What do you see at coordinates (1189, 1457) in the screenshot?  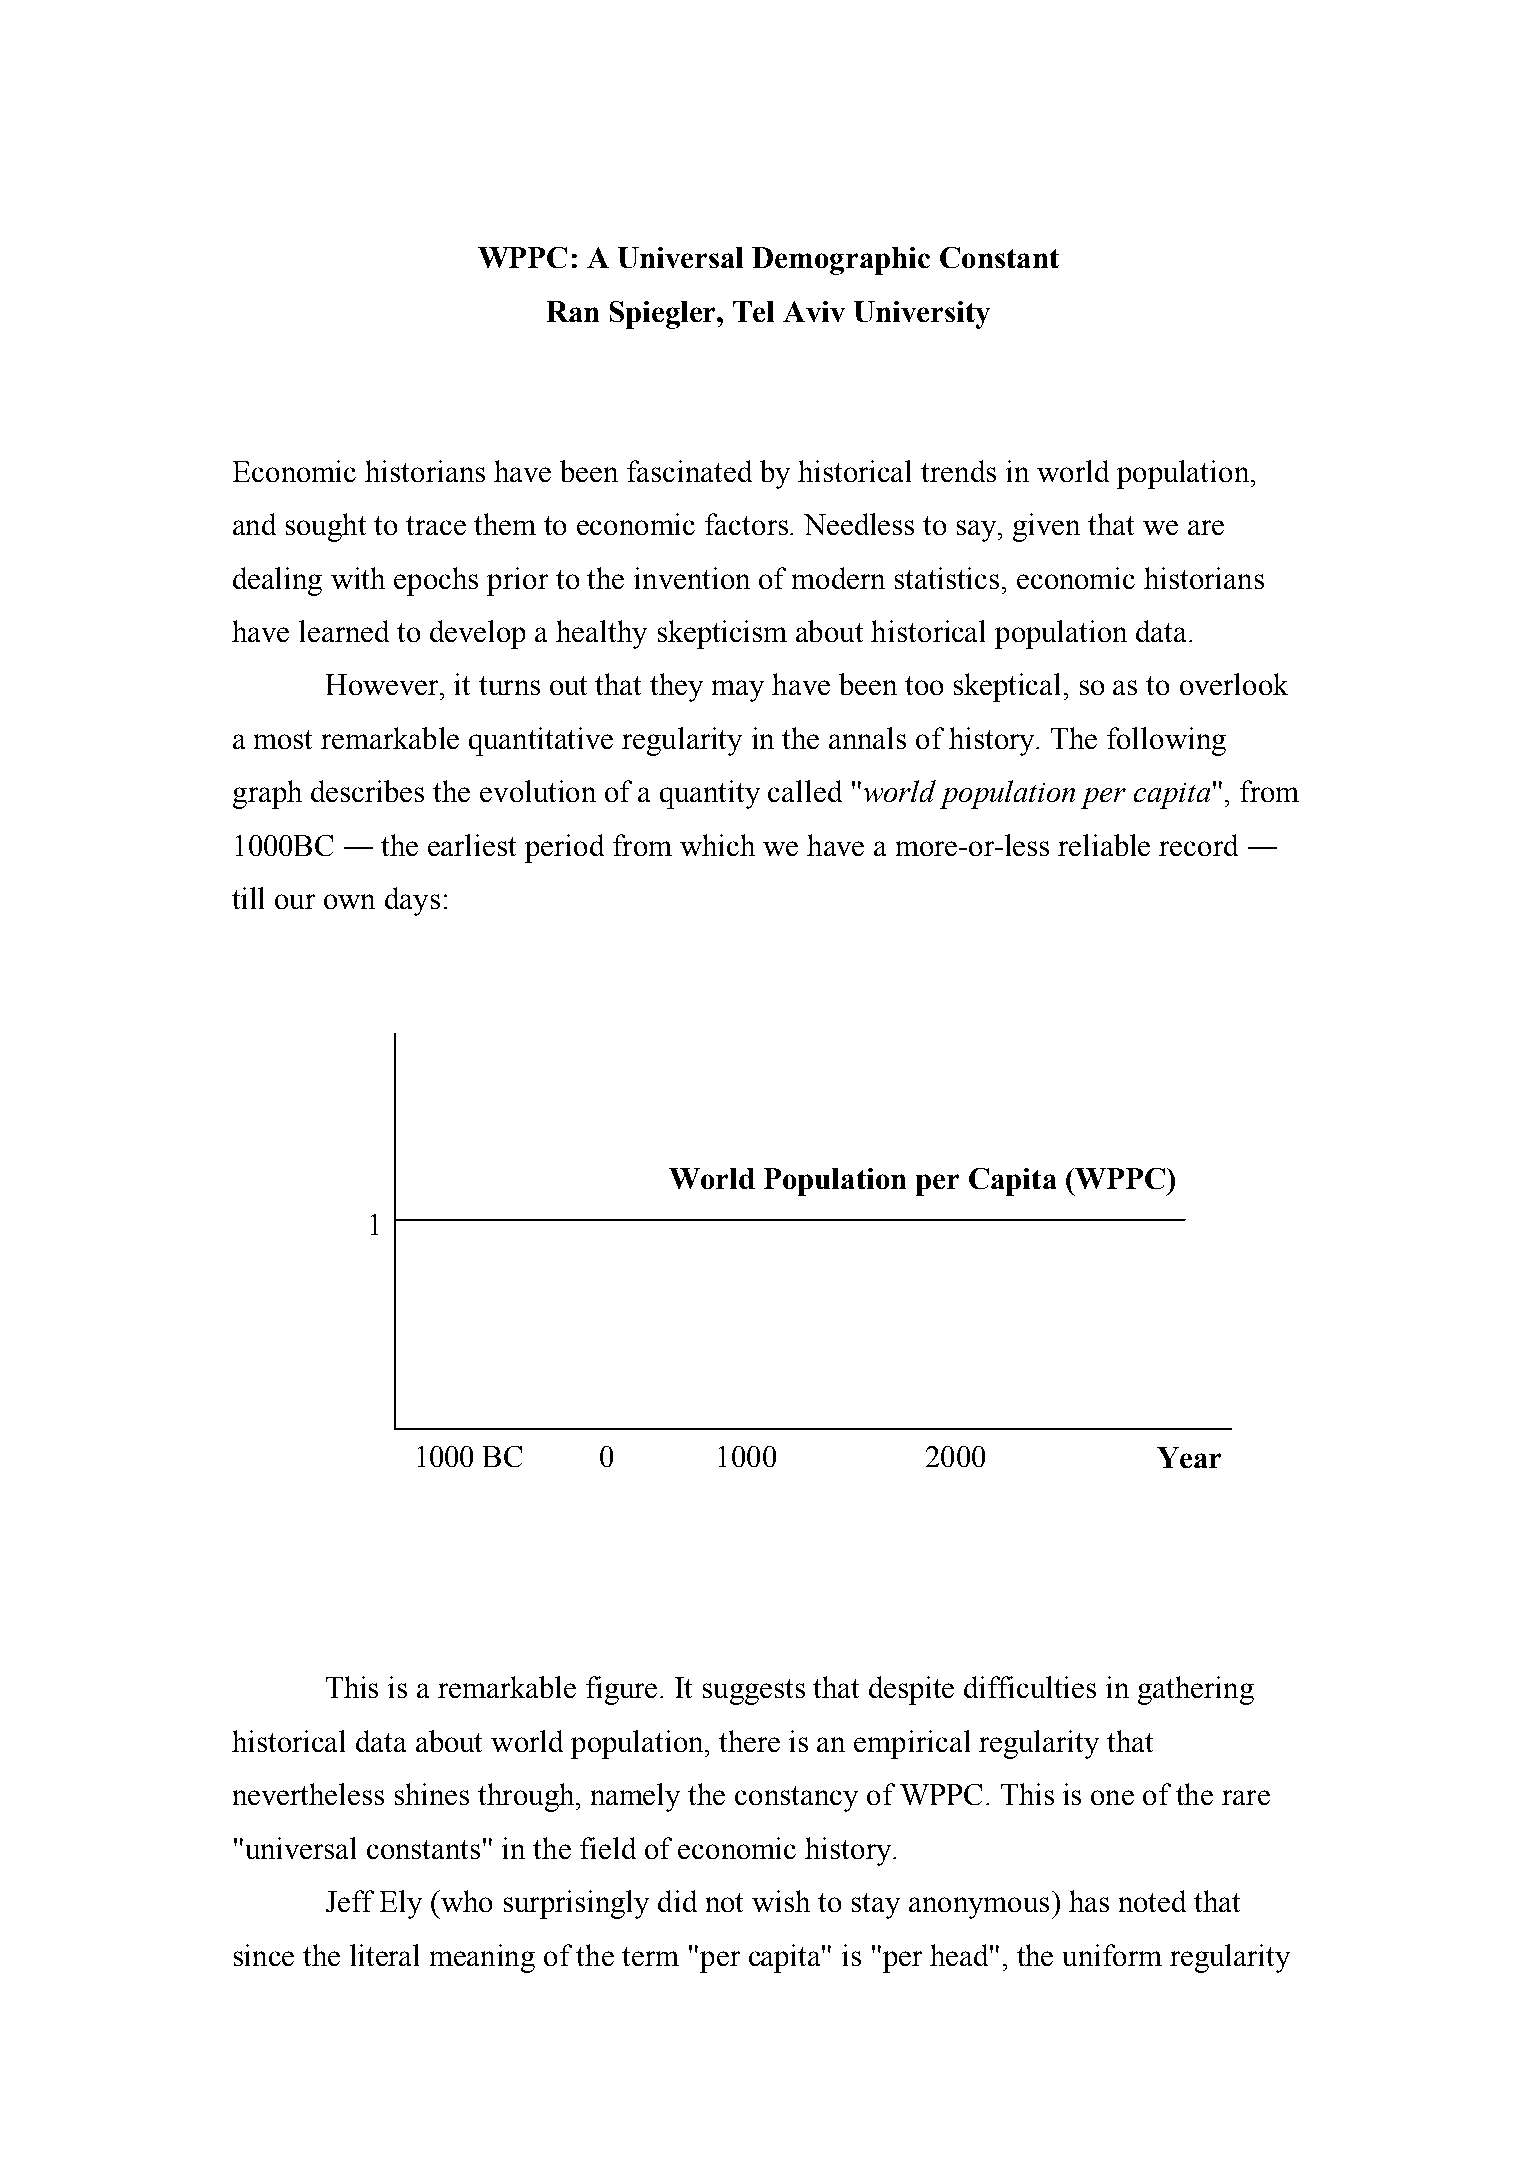 I see `Year` at bounding box center [1189, 1457].
